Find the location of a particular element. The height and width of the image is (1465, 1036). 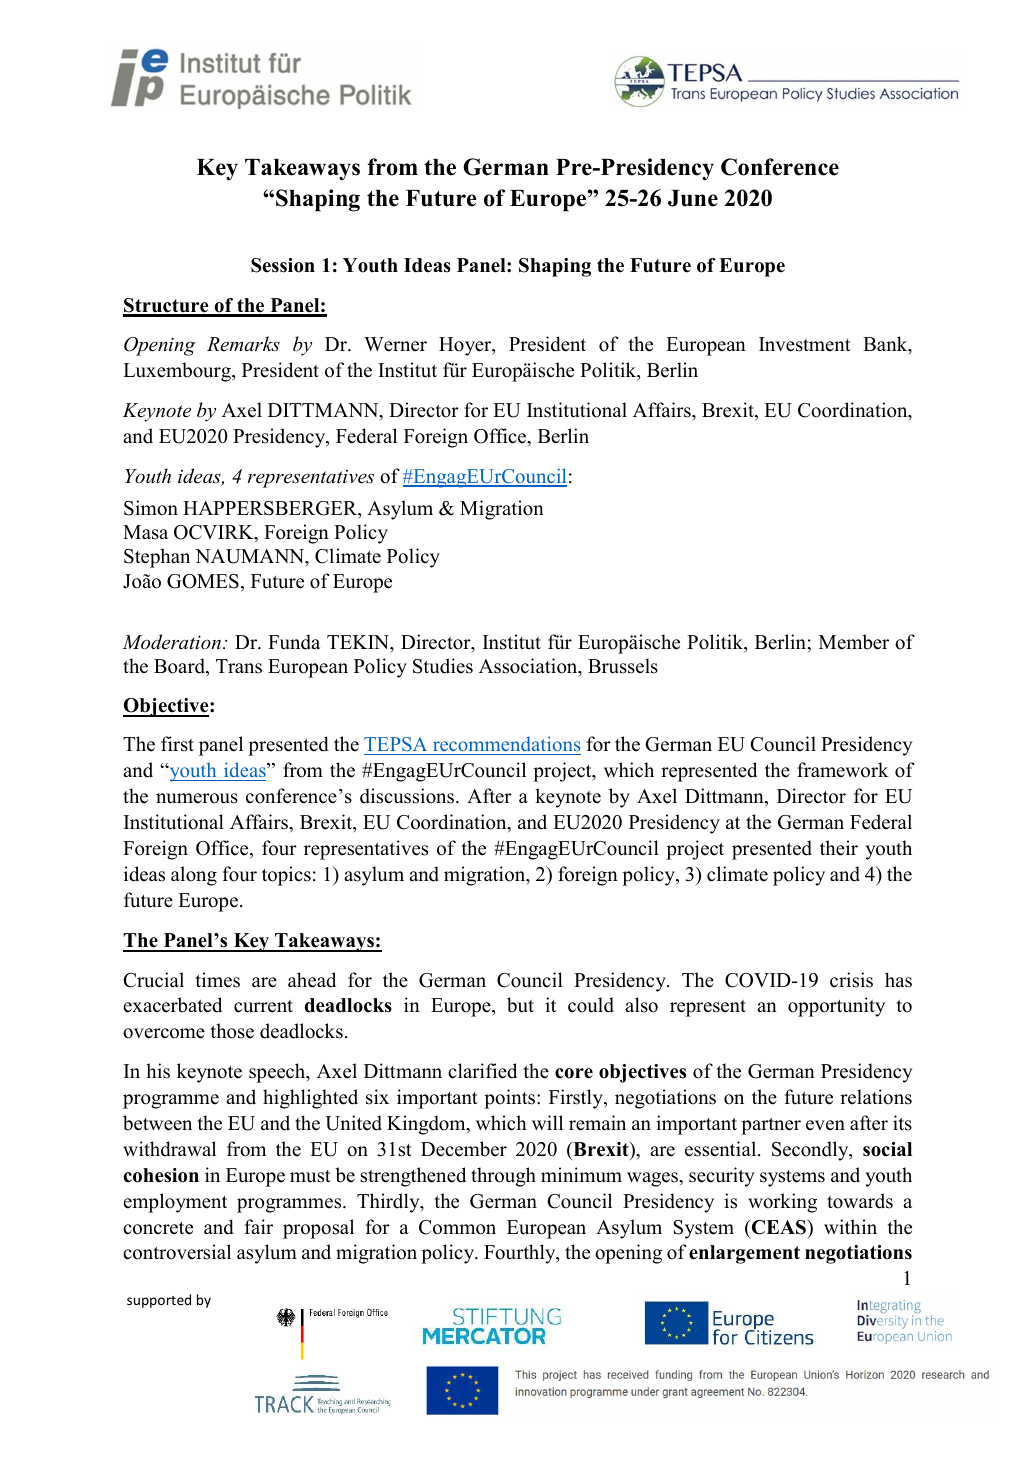

Common is located at coordinates (457, 1227).
